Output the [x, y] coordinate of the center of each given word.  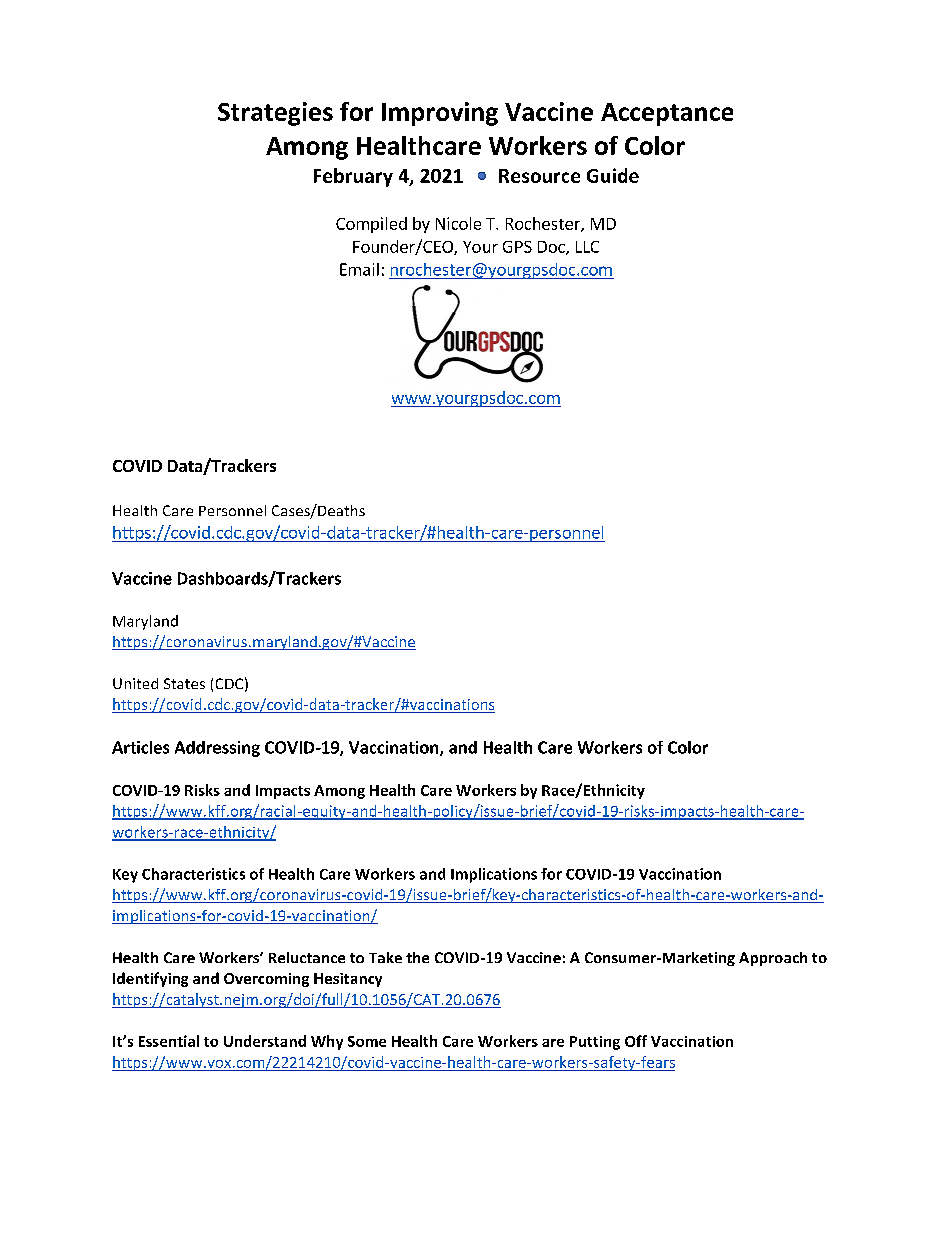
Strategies [275, 114]
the [417, 957]
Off [636, 1041]
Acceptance [667, 114]
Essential [169, 1041]
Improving [440, 114]
